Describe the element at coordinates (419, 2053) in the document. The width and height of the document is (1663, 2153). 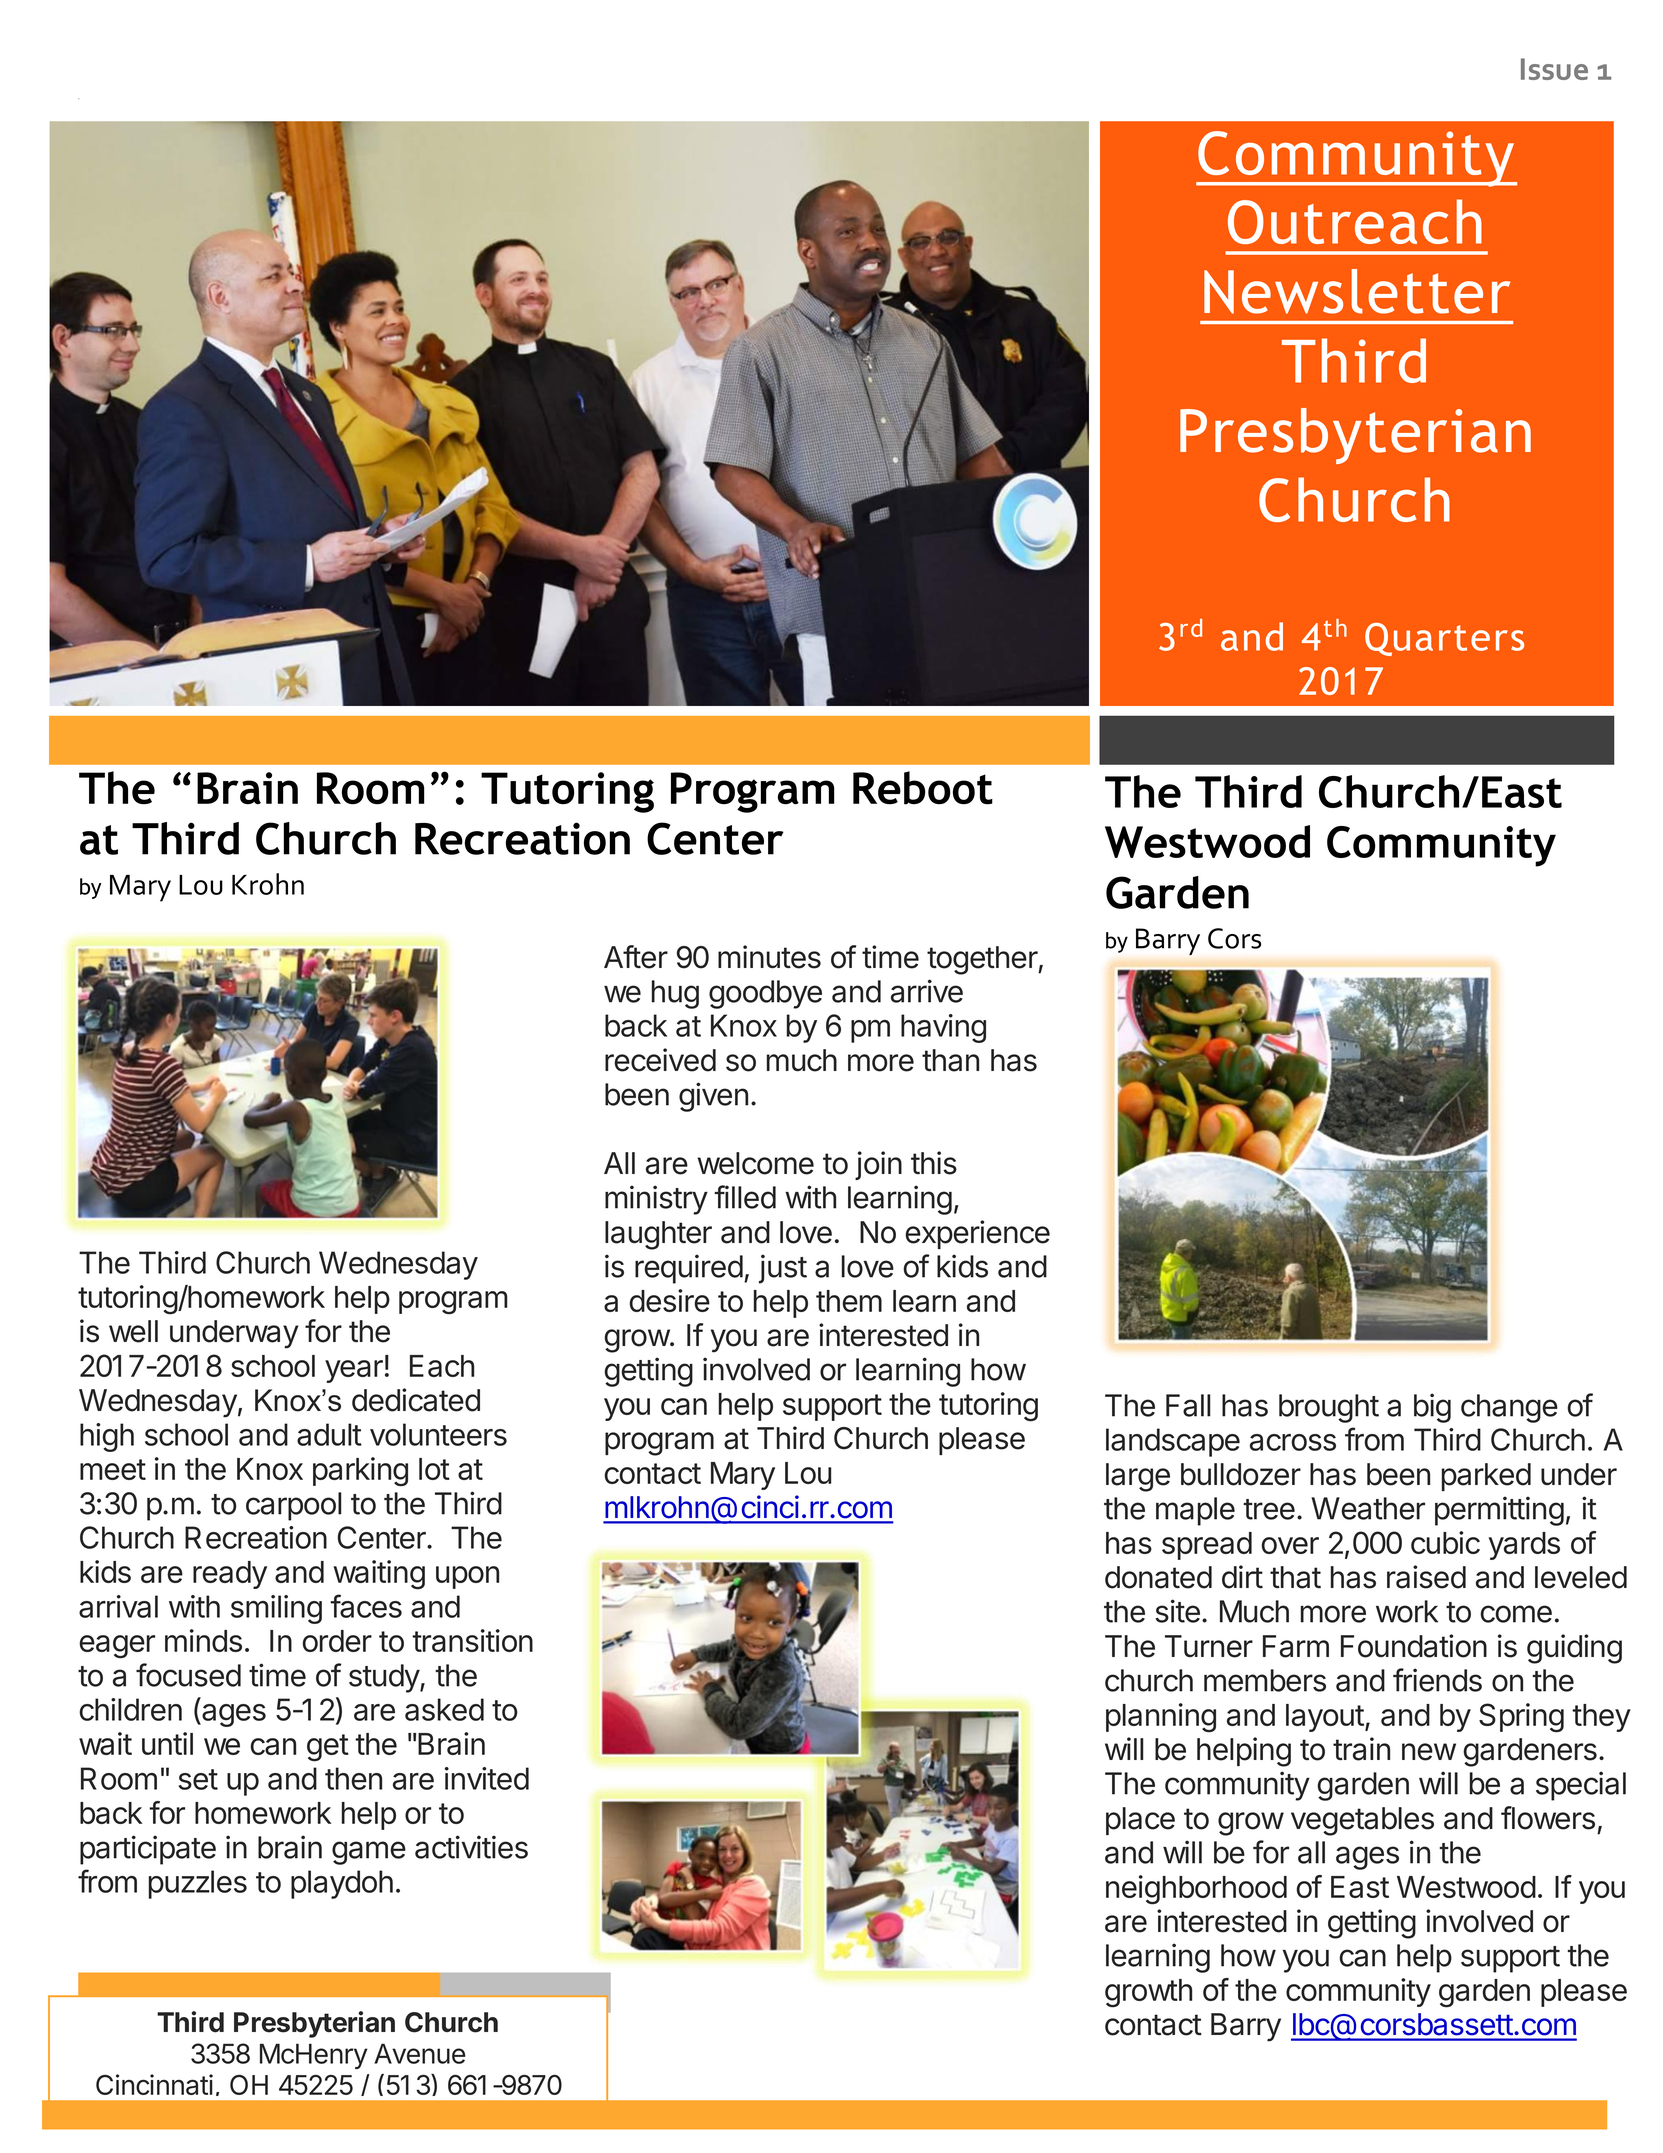
I see `Avenue` at that location.
